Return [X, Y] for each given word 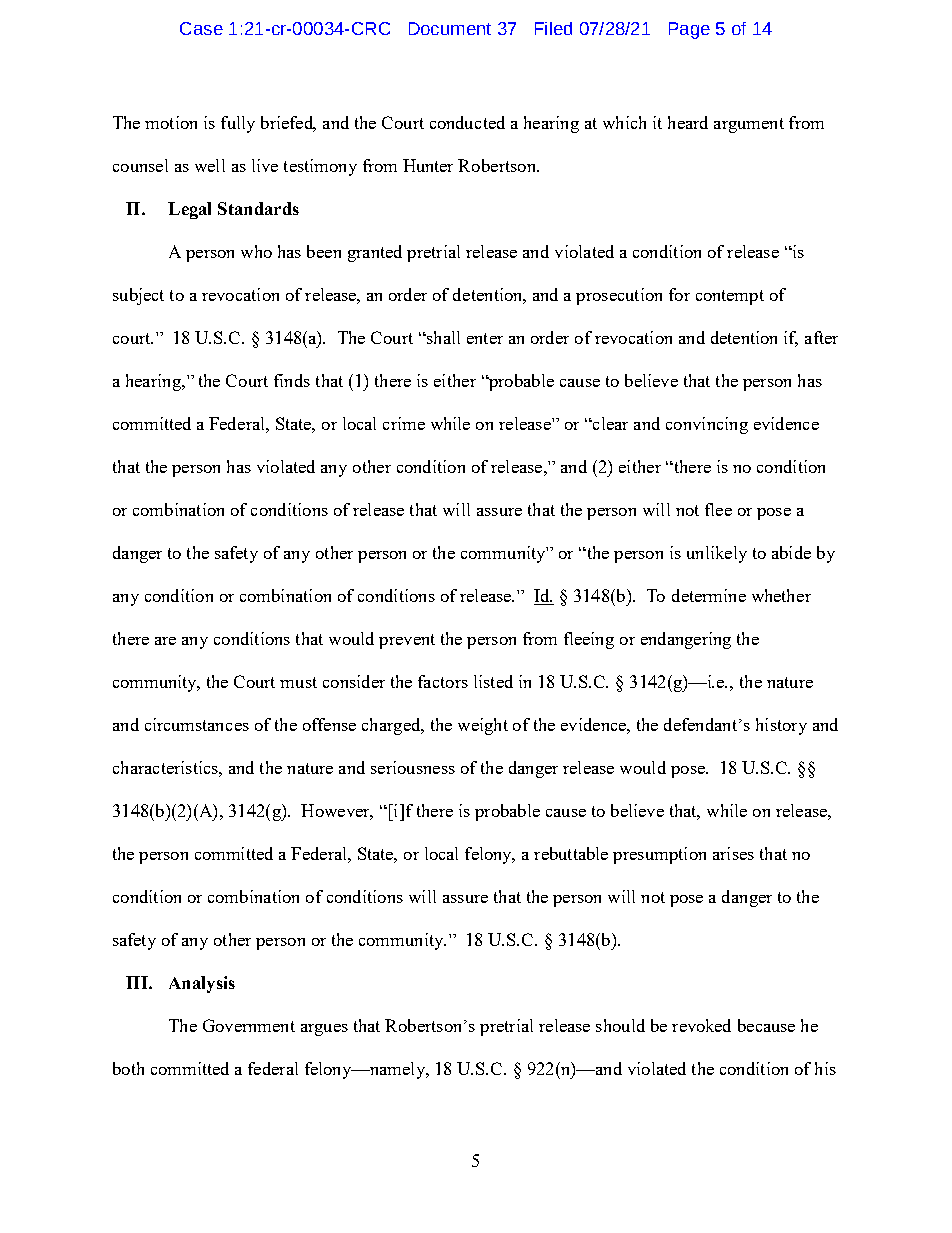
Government [249, 1025]
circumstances [197, 724]
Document [450, 28]
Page [689, 30]
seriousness [413, 767]
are [165, 641]
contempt [730, 297]
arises [733, 853]
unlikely [717, 554]
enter [485, 338]
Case [201, 28]
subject [138, 296]
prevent [407, 641]
